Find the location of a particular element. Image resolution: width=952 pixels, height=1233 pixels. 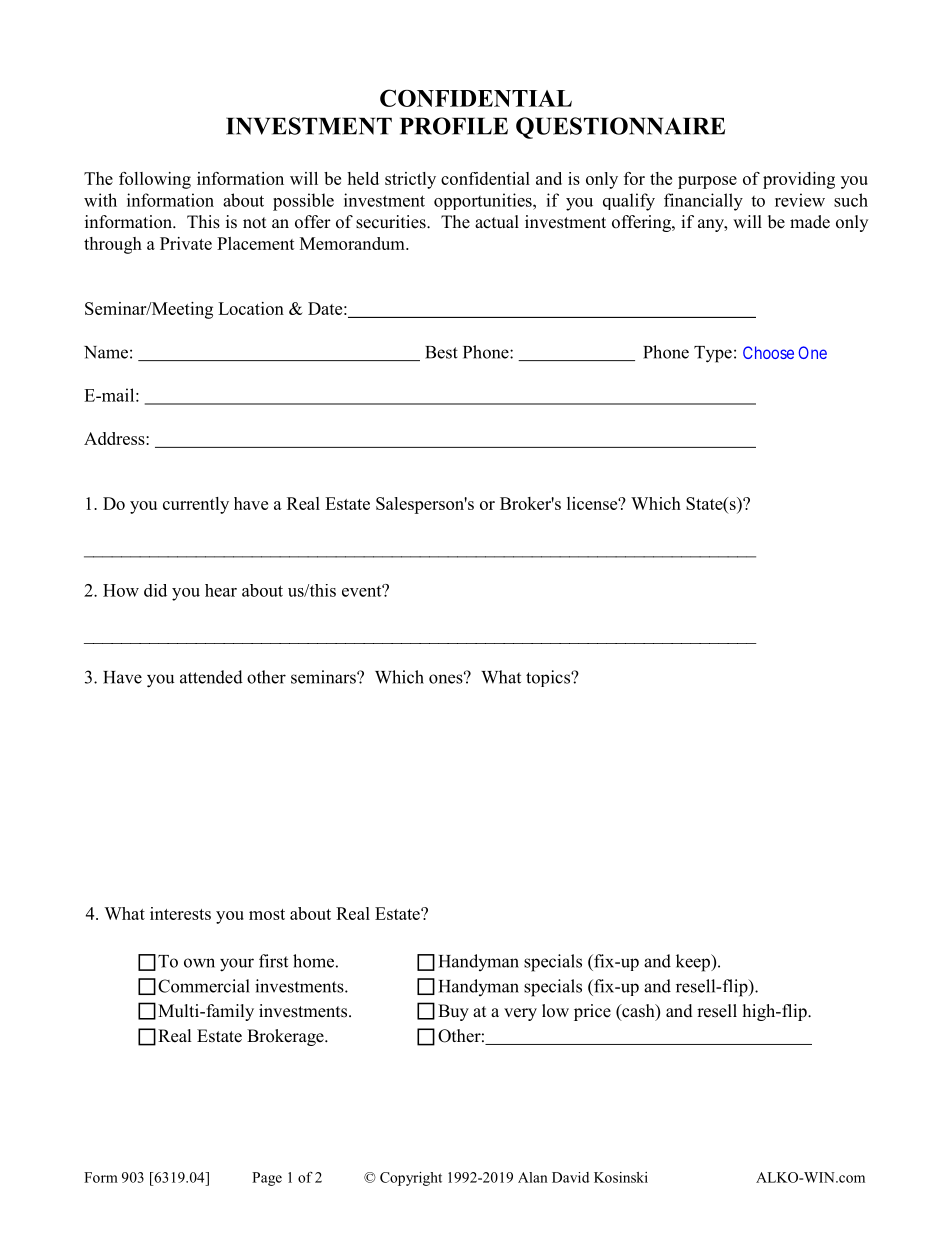

providing is located at coordinates (799, 180).
